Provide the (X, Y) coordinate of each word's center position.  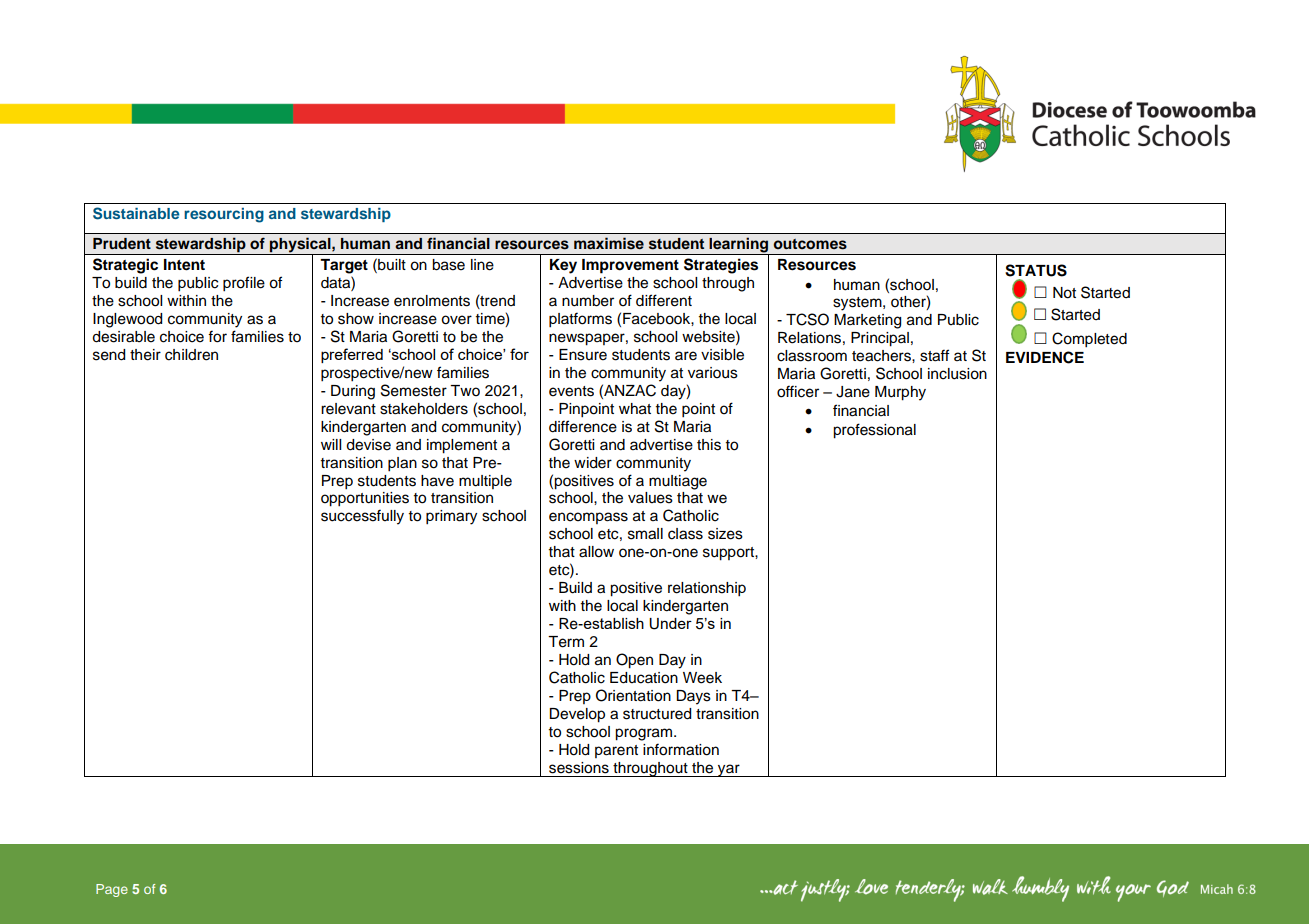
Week (702, 678)
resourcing (224, 215)
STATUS (1036, 270)
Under (670, 624)
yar (729, 770)
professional (874, 431)
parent (616, 751)
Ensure (583, 355)
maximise (609, 243)
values (650, 498)
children (191, 355)
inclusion (957, 374)
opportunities (365, 499)
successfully (362, 517)
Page (112, 890)
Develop (577, 715)
